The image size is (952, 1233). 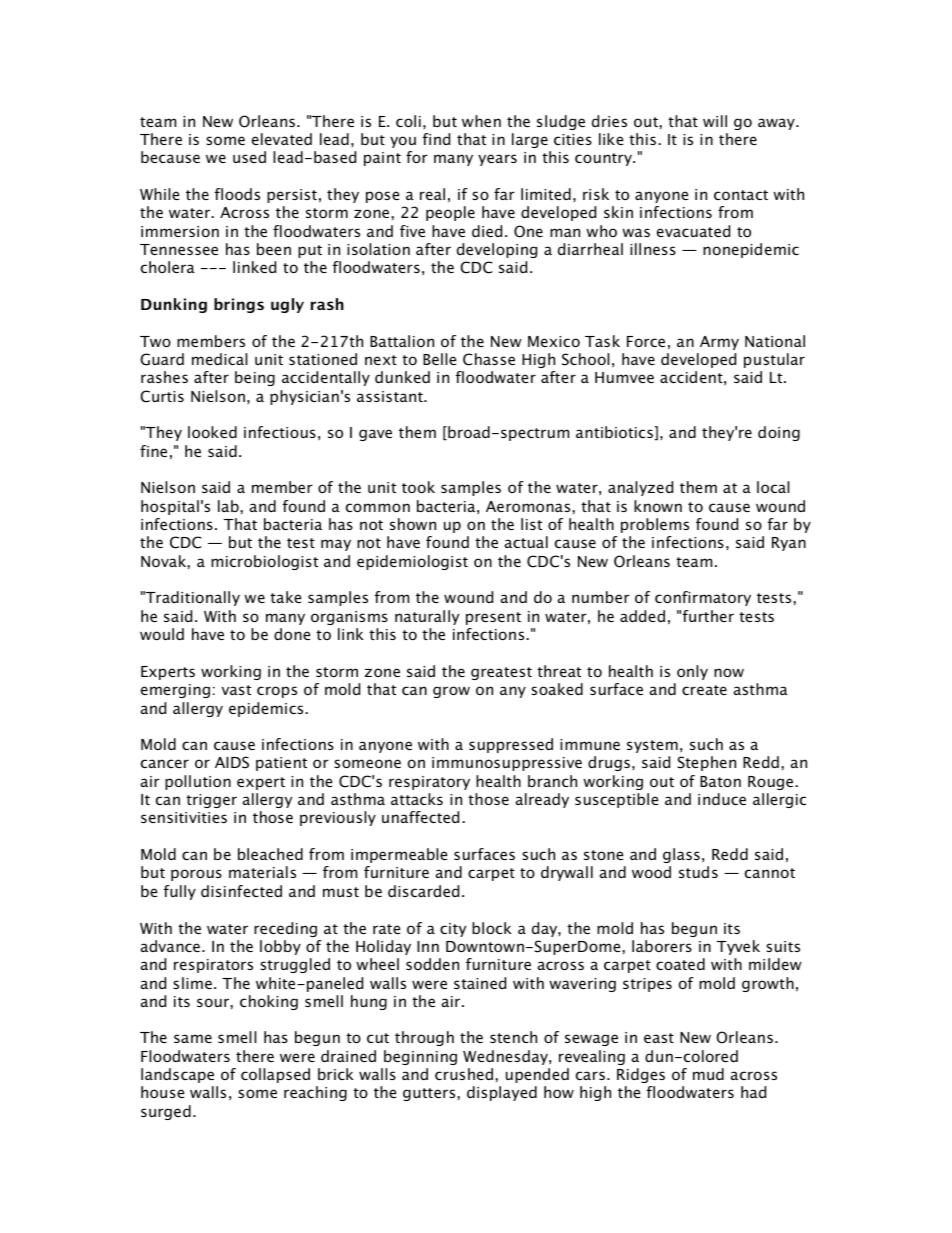 I want to click on mud, so click(x=708, y=1074).
